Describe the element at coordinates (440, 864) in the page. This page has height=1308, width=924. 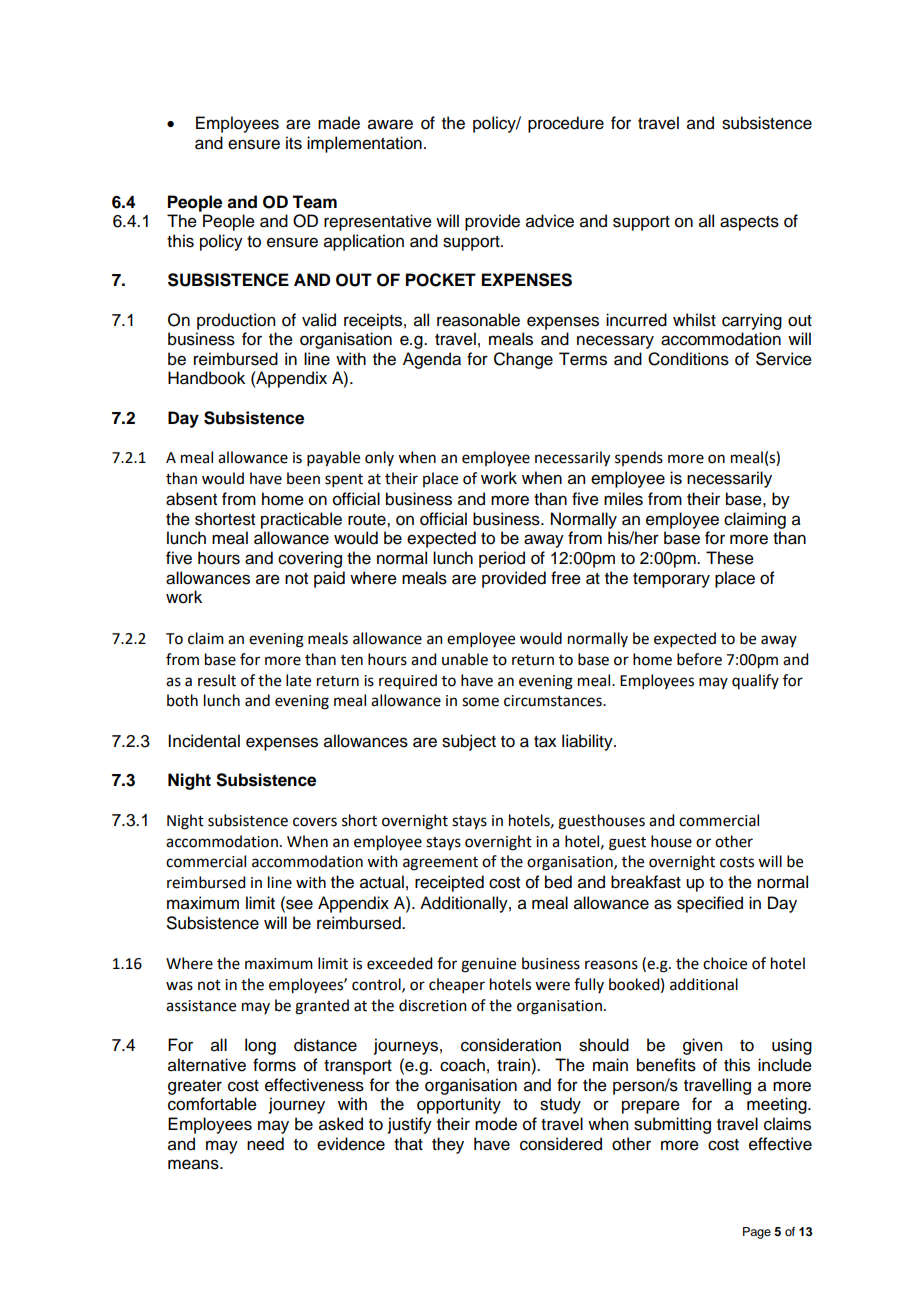
I see `agreement` at that location.
